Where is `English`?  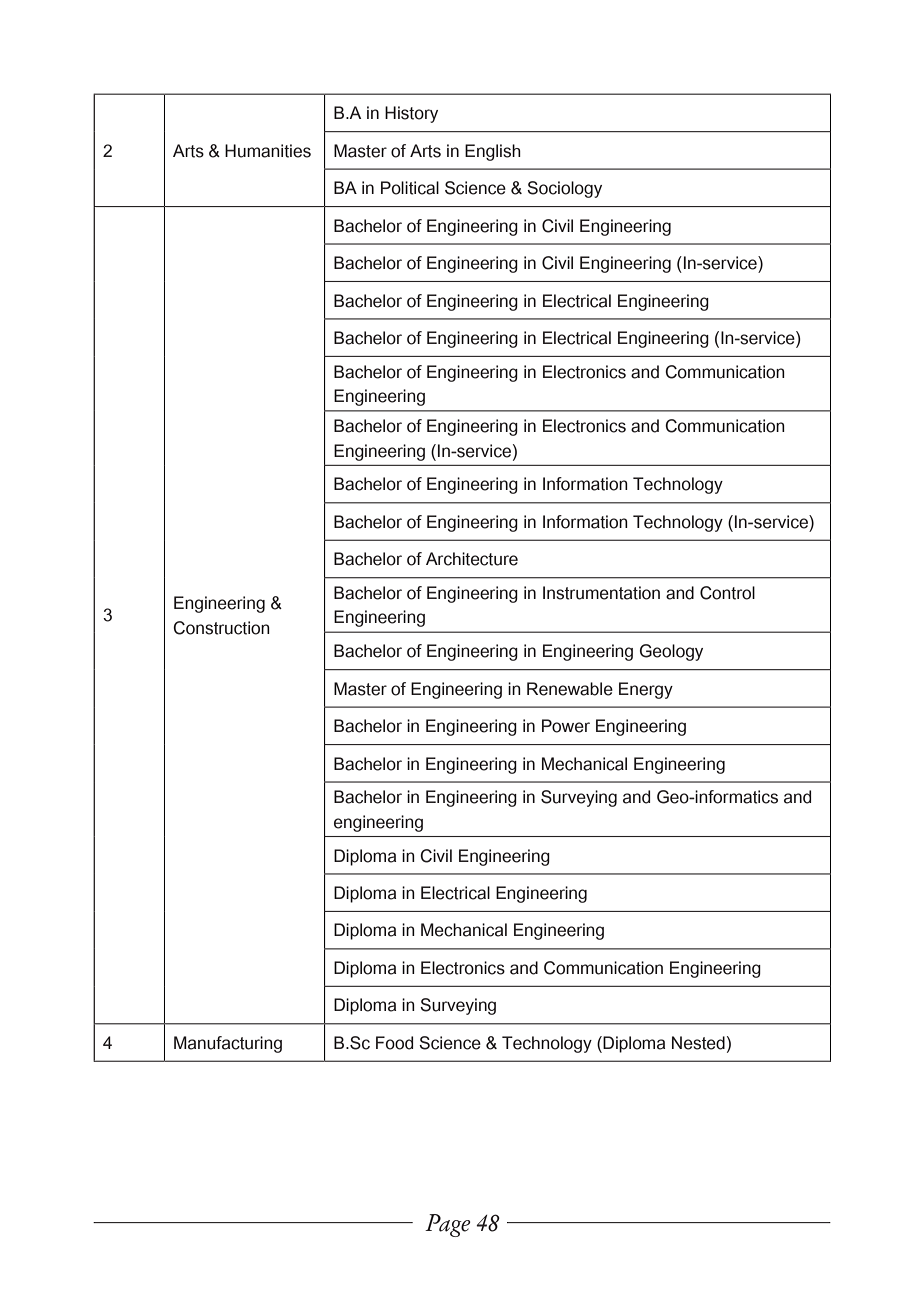 English is located at coordinates (493, 152).
